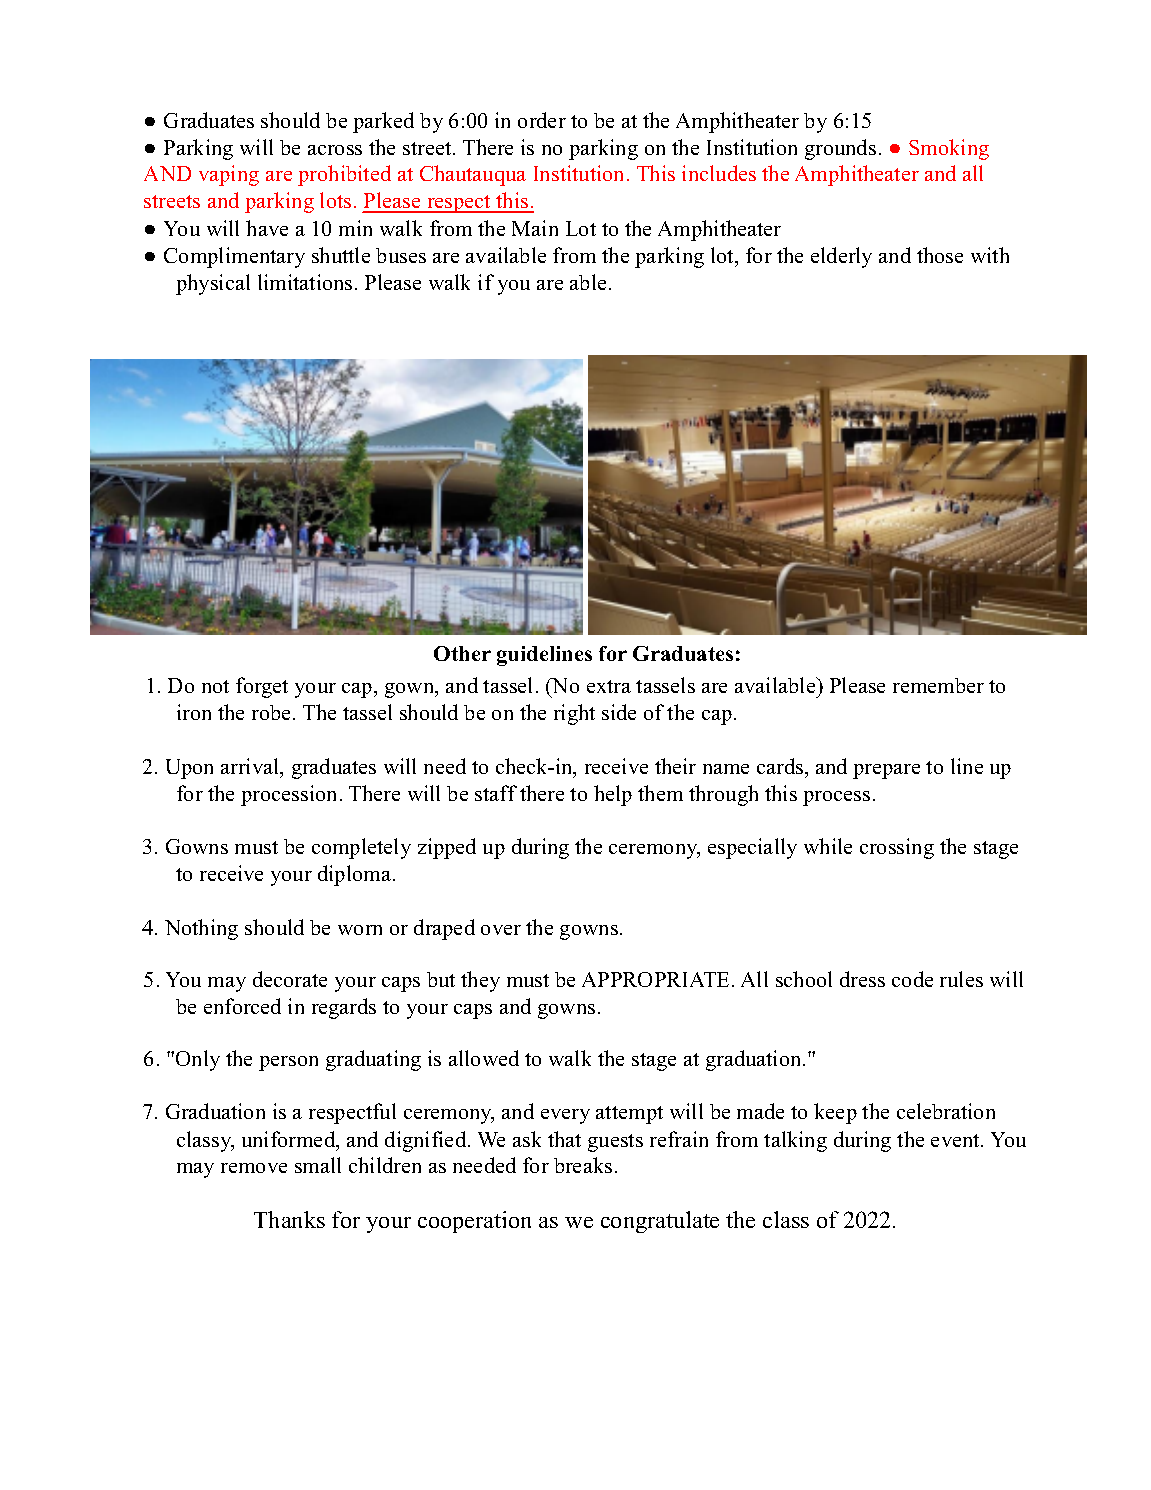 This screenshot has height=1490, width=1151. Describe the element at coordinates (501, 930) in the screenshot. I see `over` at that location.
